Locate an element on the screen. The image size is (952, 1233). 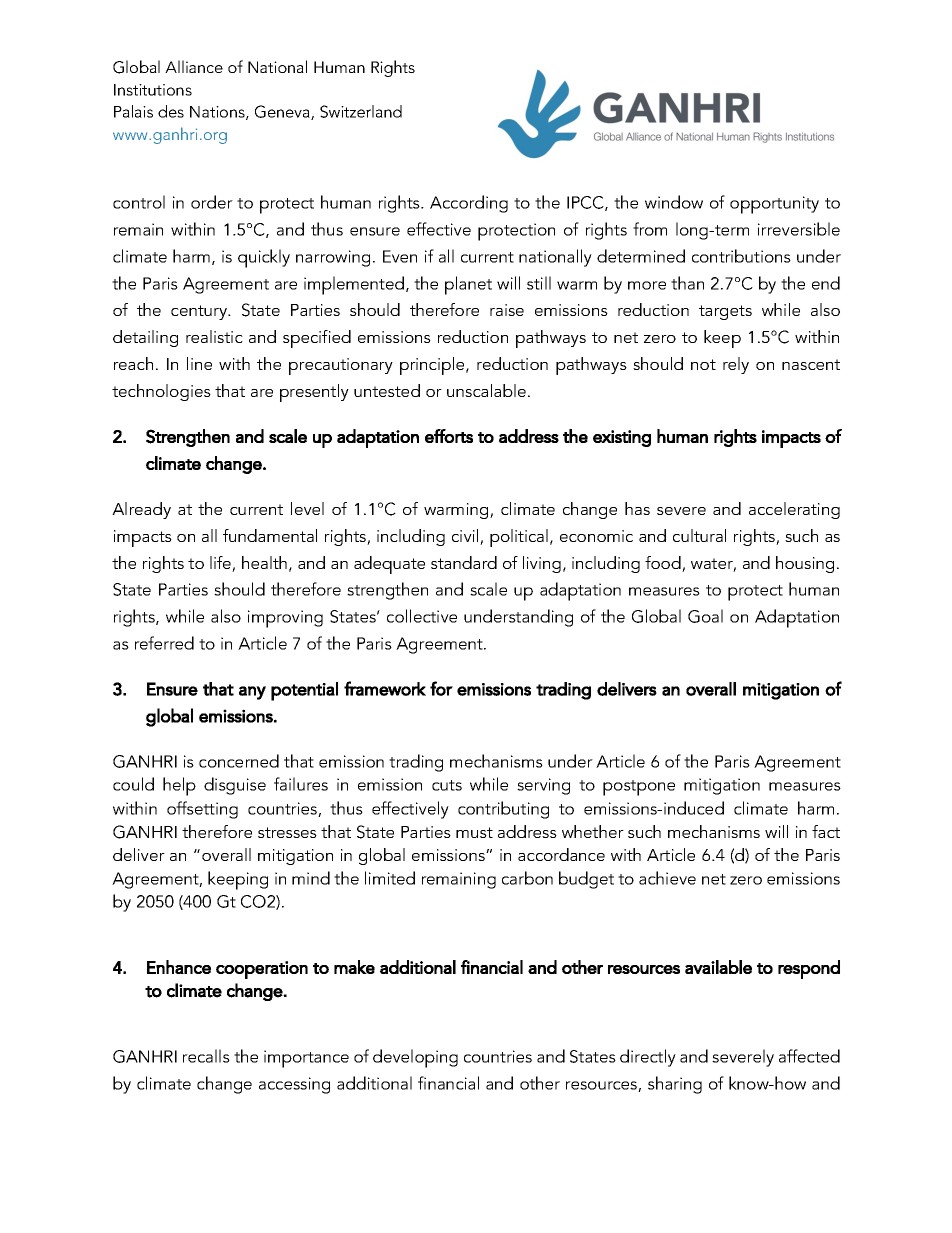
Goal is located at coordinates (705, 616).
